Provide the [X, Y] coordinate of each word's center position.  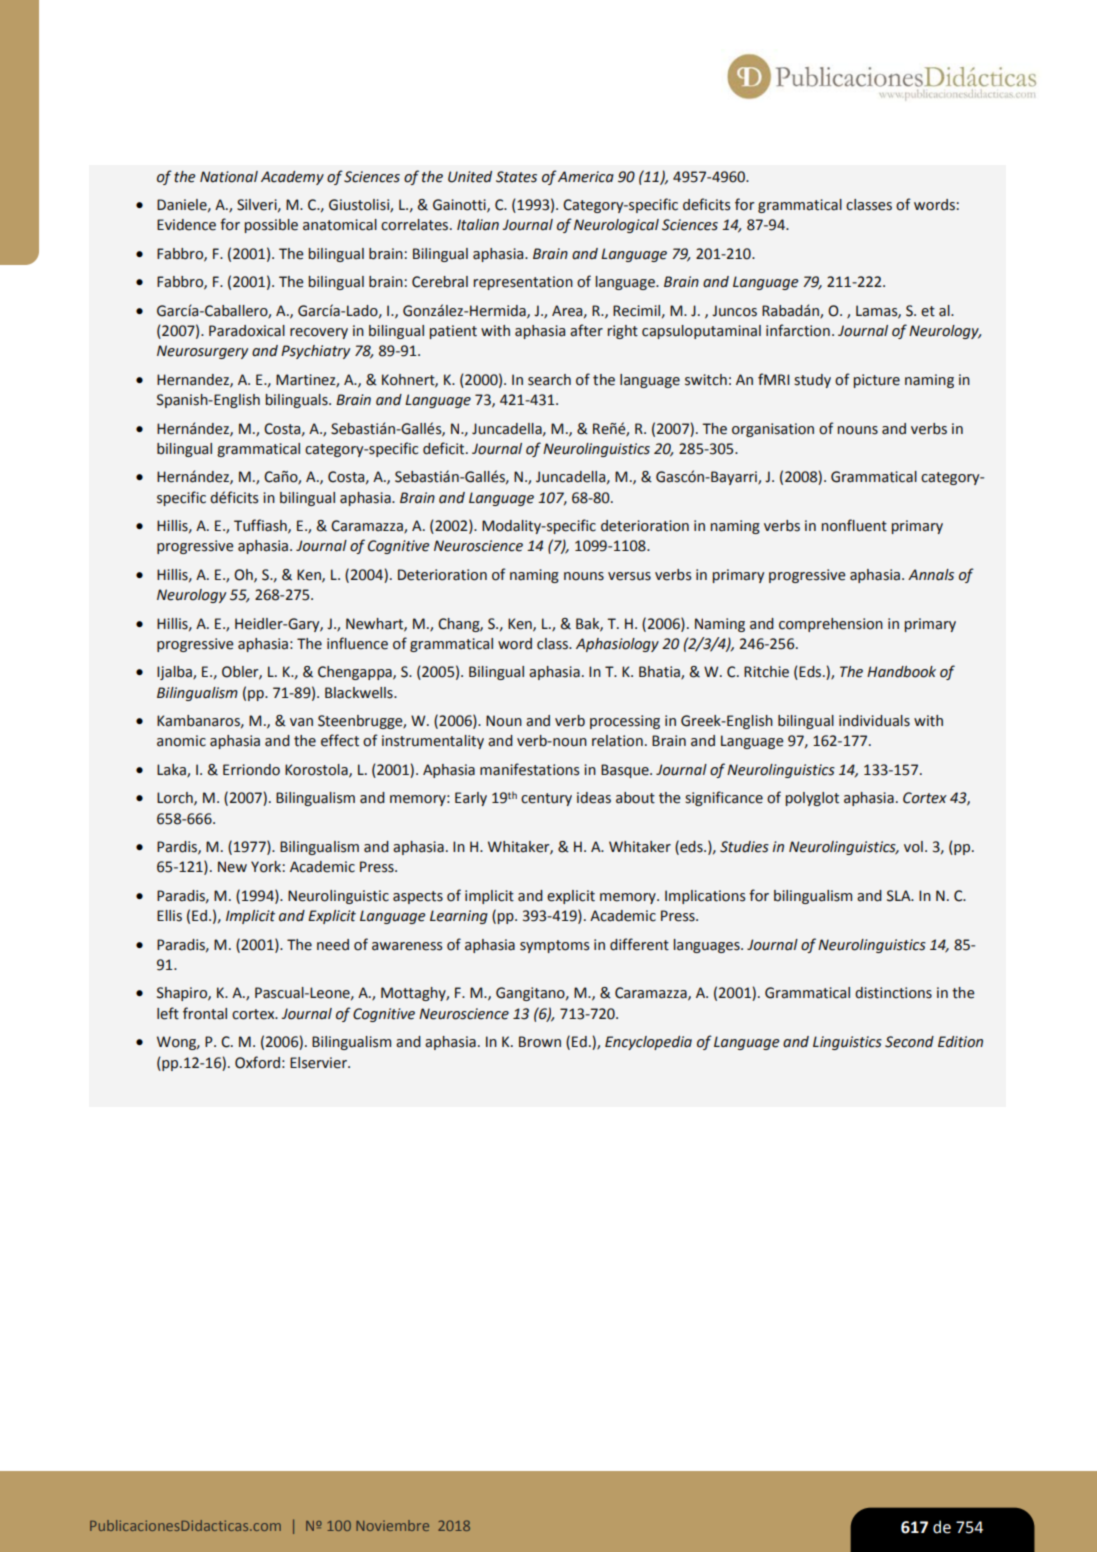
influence [357, 643]
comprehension [831, 625]
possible [271, 226]
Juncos [734, 311]
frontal [205, 1013]
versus [629, 576]
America [586, 177]
